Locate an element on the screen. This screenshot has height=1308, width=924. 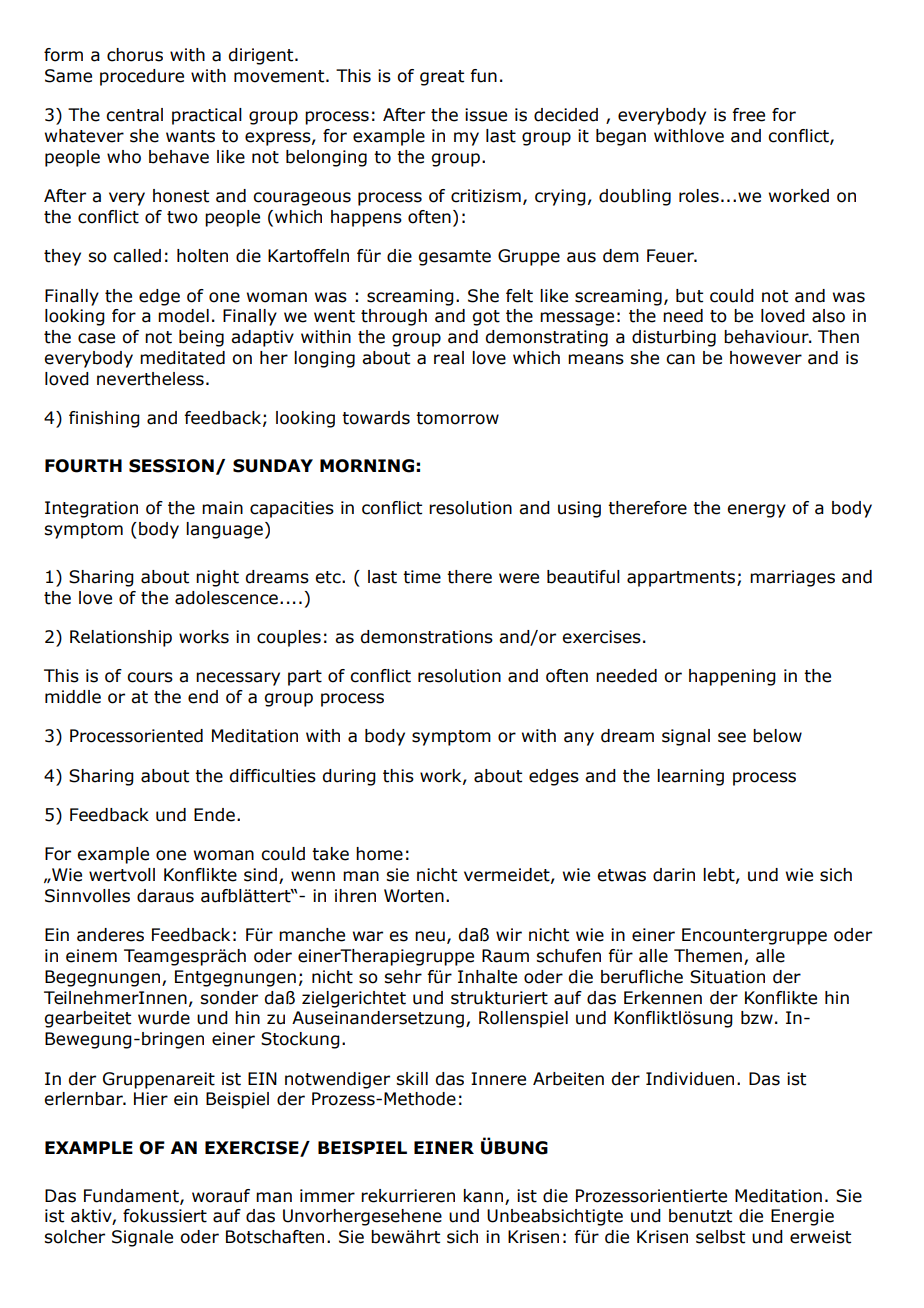
Hier is located at coordinates (151, 1099).
